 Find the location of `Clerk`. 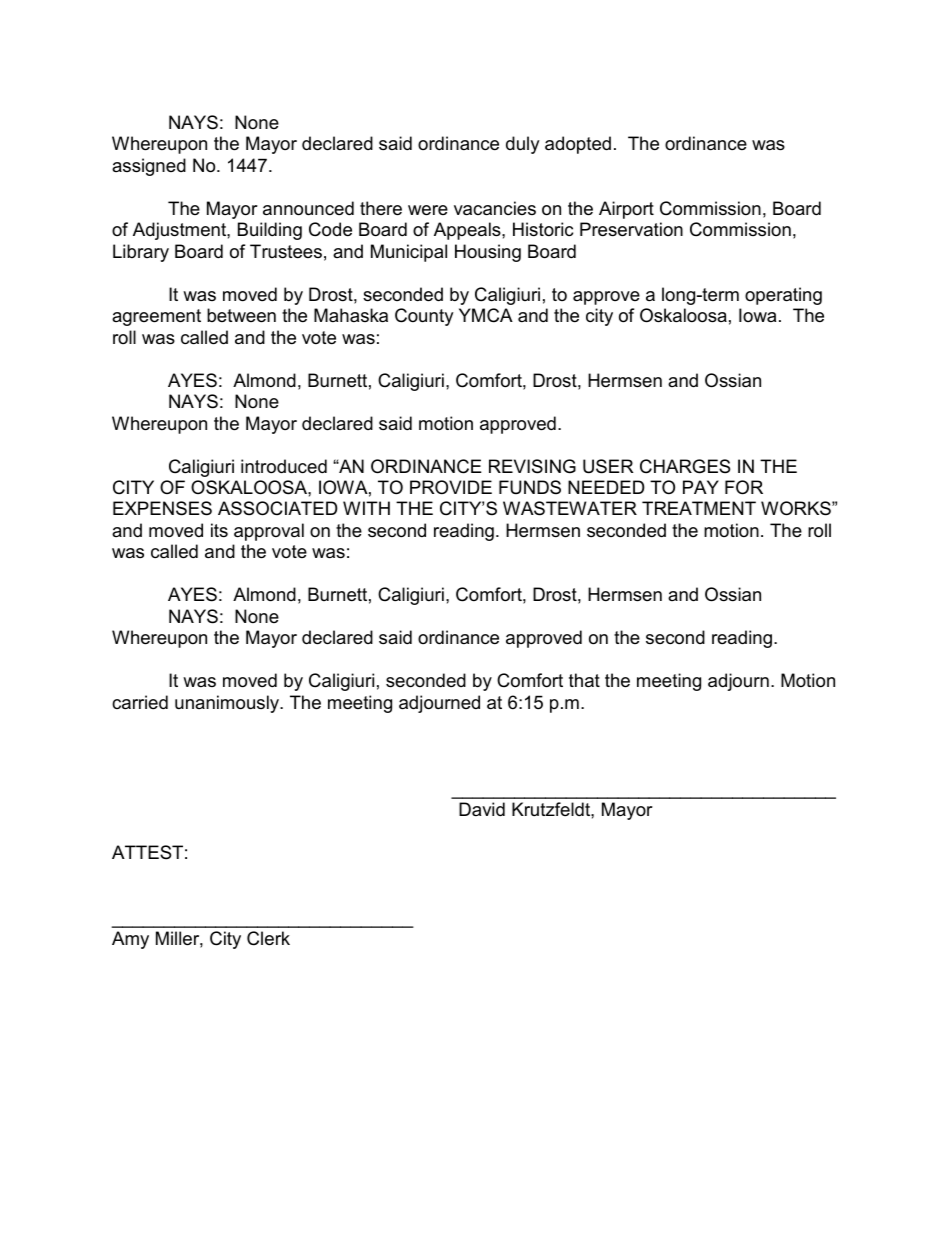

Clerk is located at coordinates (268, 938).
